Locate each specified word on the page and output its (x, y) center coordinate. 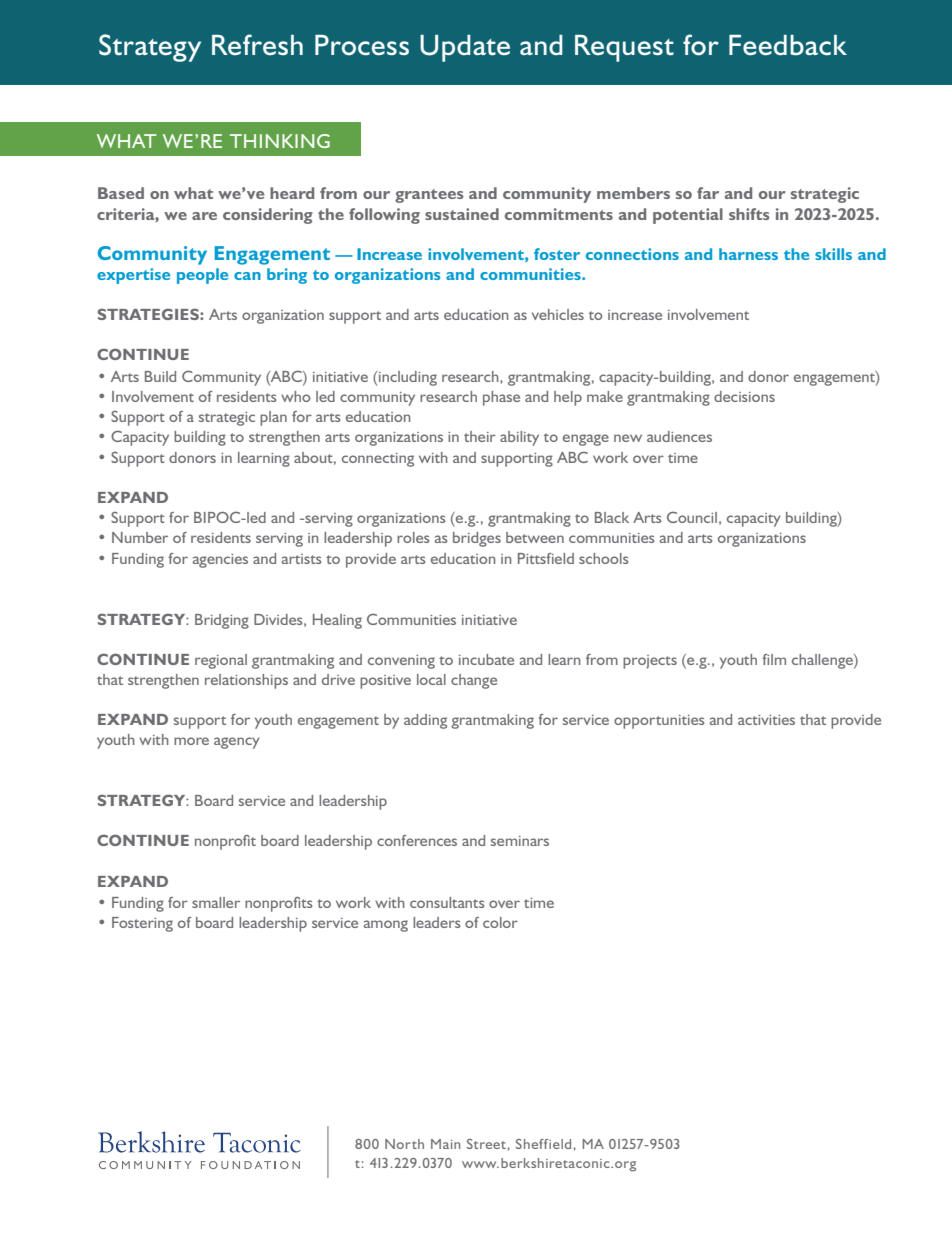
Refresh (257, 44)
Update (465, 48)
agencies (220, 561)
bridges (477, 539)
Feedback (788, 45)
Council (692, 517)
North (404, 1144)
